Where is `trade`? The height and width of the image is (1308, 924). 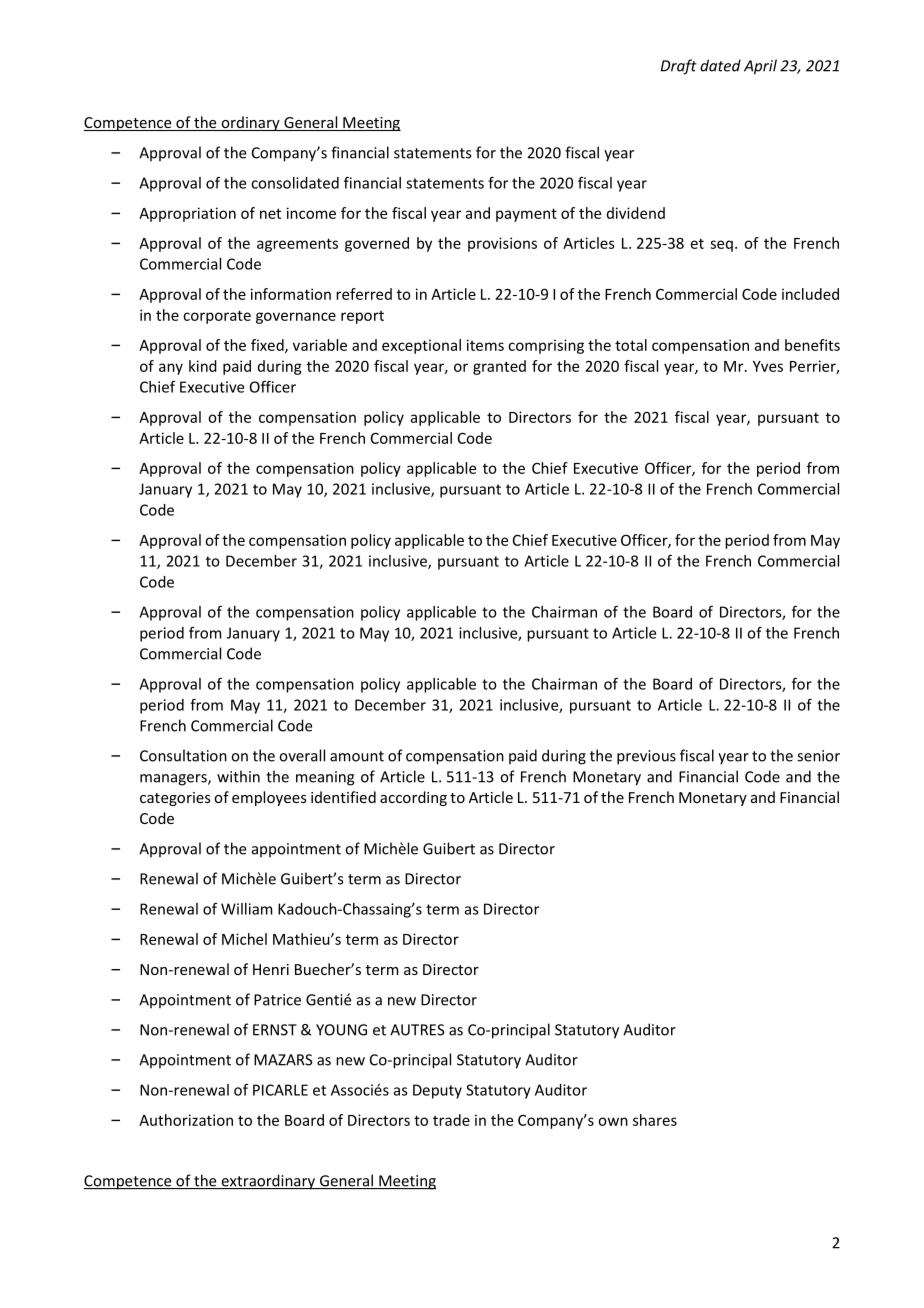
trade is located at coordinates (451, 1120).
